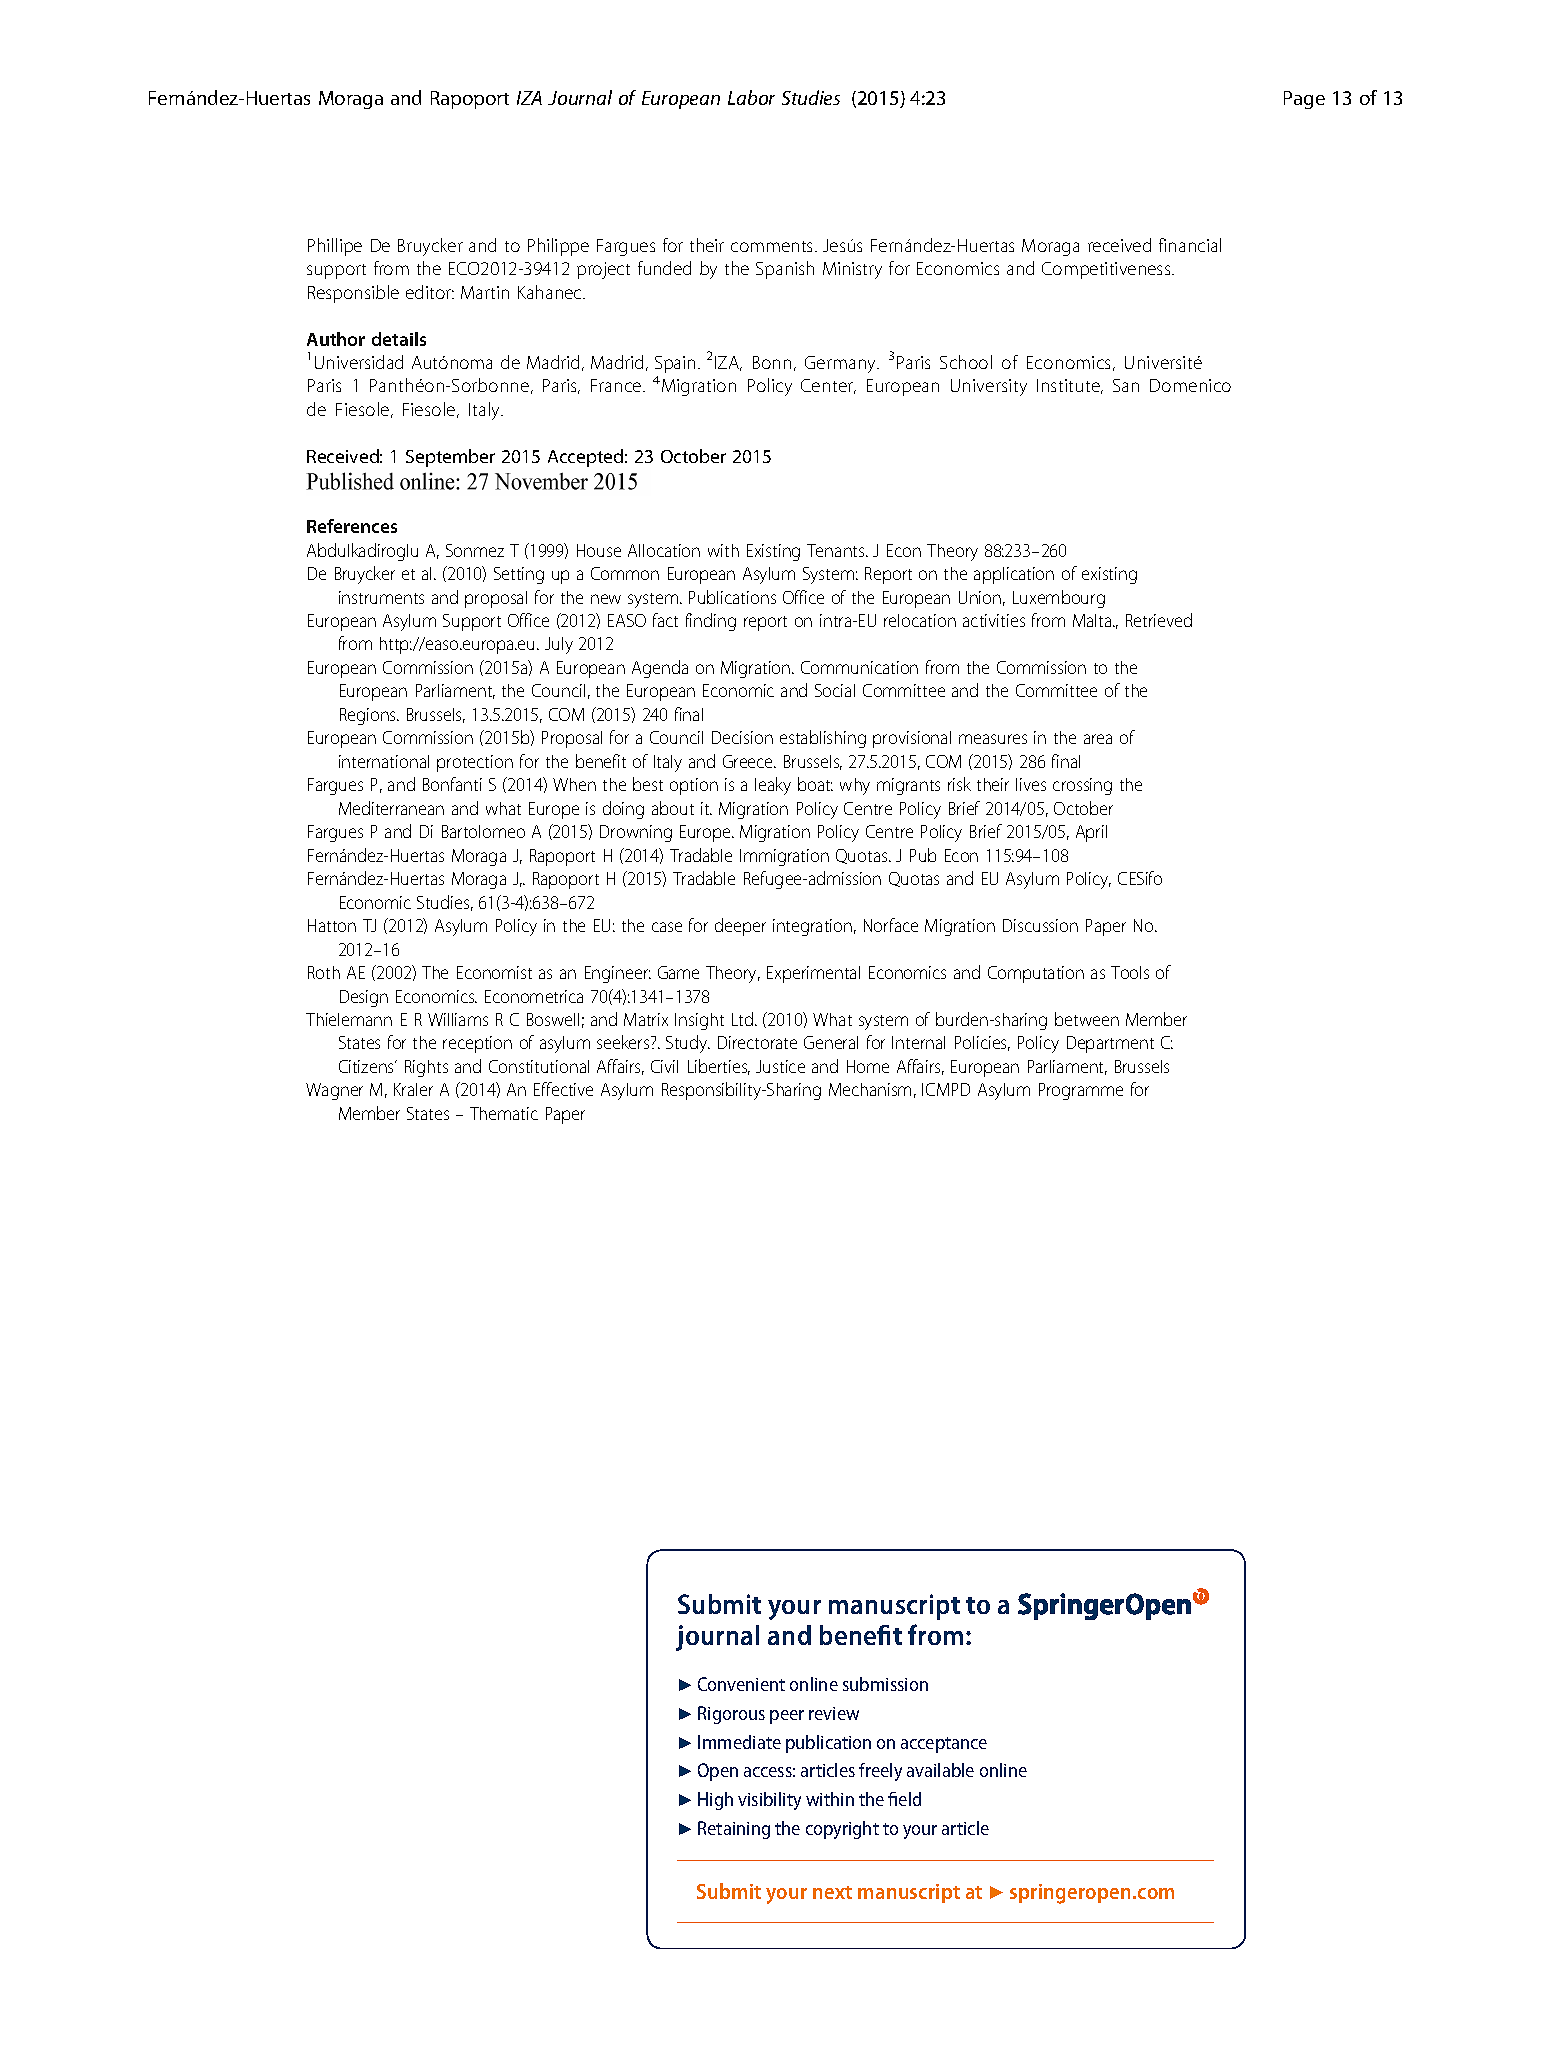 This screenshot has height=2069, width=1552. What do you see at coordinates (1190, 245) in the screenshot?
I see `financial` at bounding box center [1190, 245].
